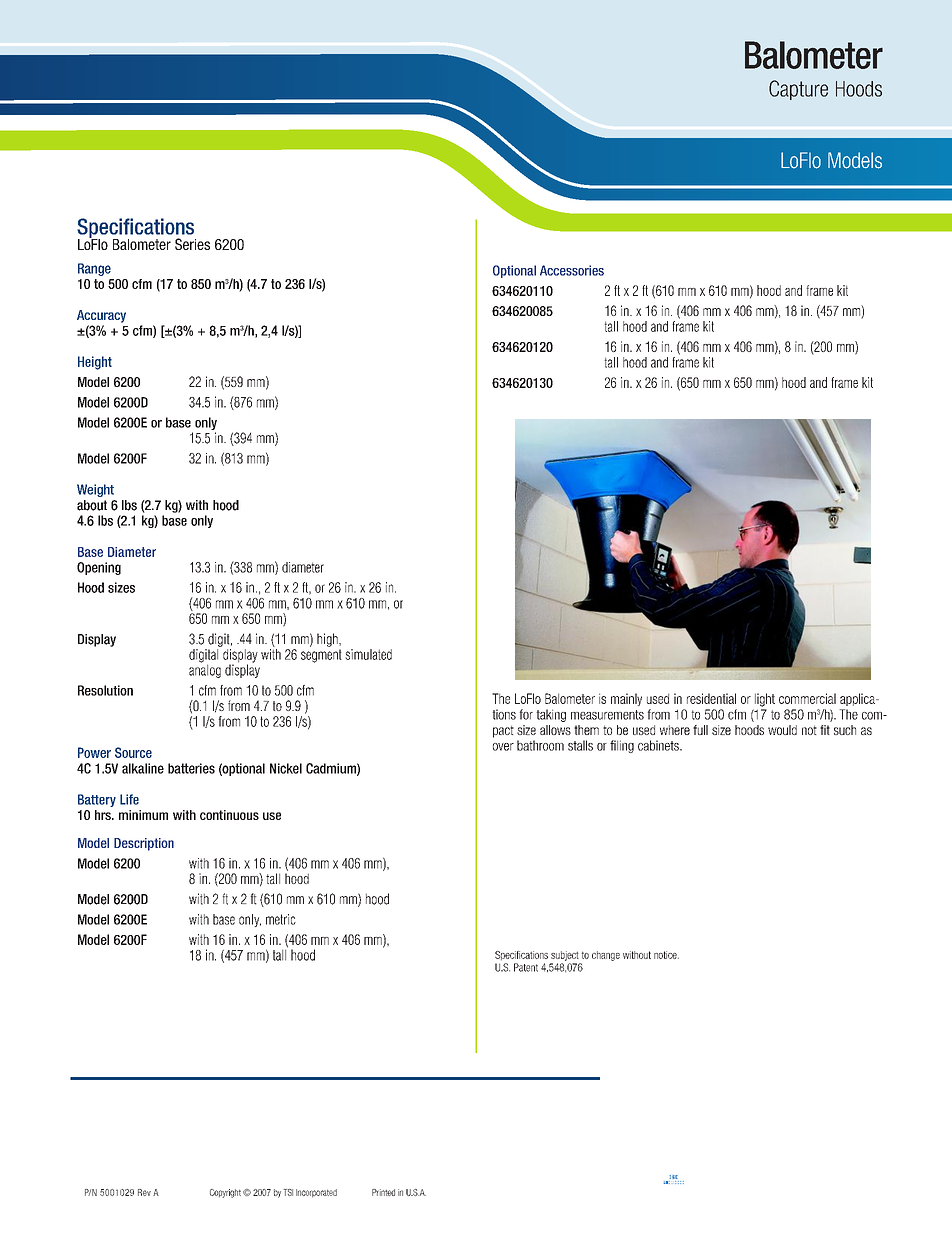 The height and width of the screenshot is (1233, 952). Describe the element at coordinates (192, 244) in the screenshot. I see `Series` at that location.
